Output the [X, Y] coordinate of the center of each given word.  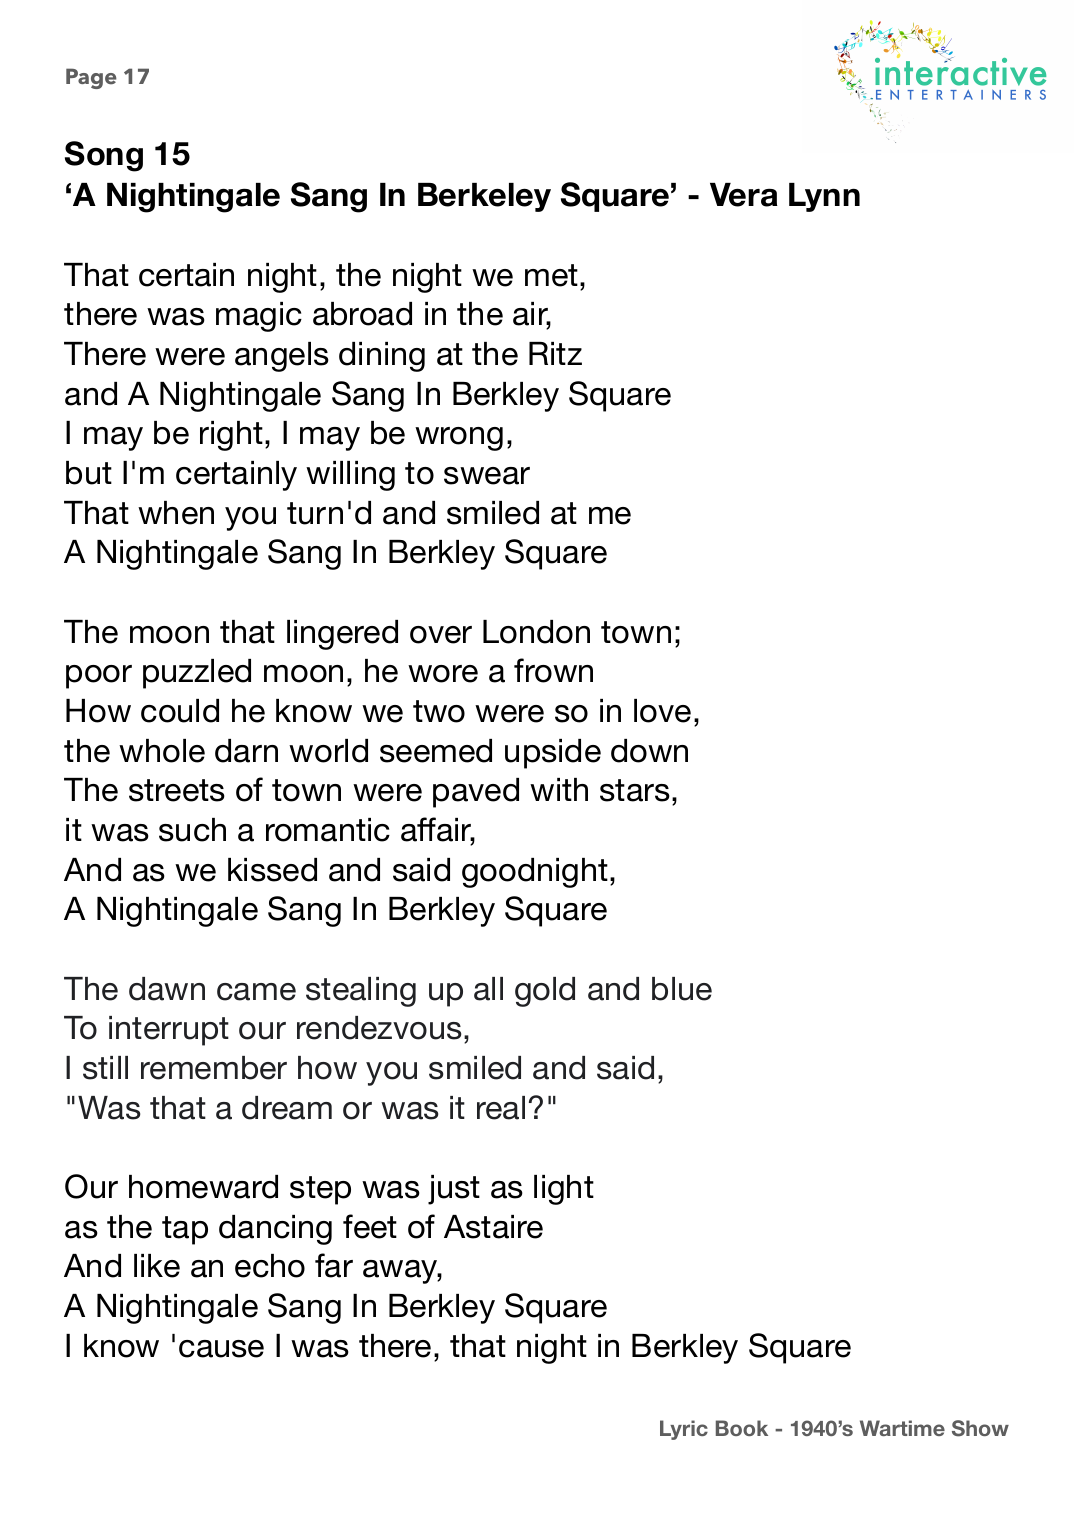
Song [104, 156]
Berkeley [484, 197]
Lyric [684, 1430]
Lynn [824, 197]
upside [553, 754]
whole [162, 751]
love [662, 711]
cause [221, 1349]
